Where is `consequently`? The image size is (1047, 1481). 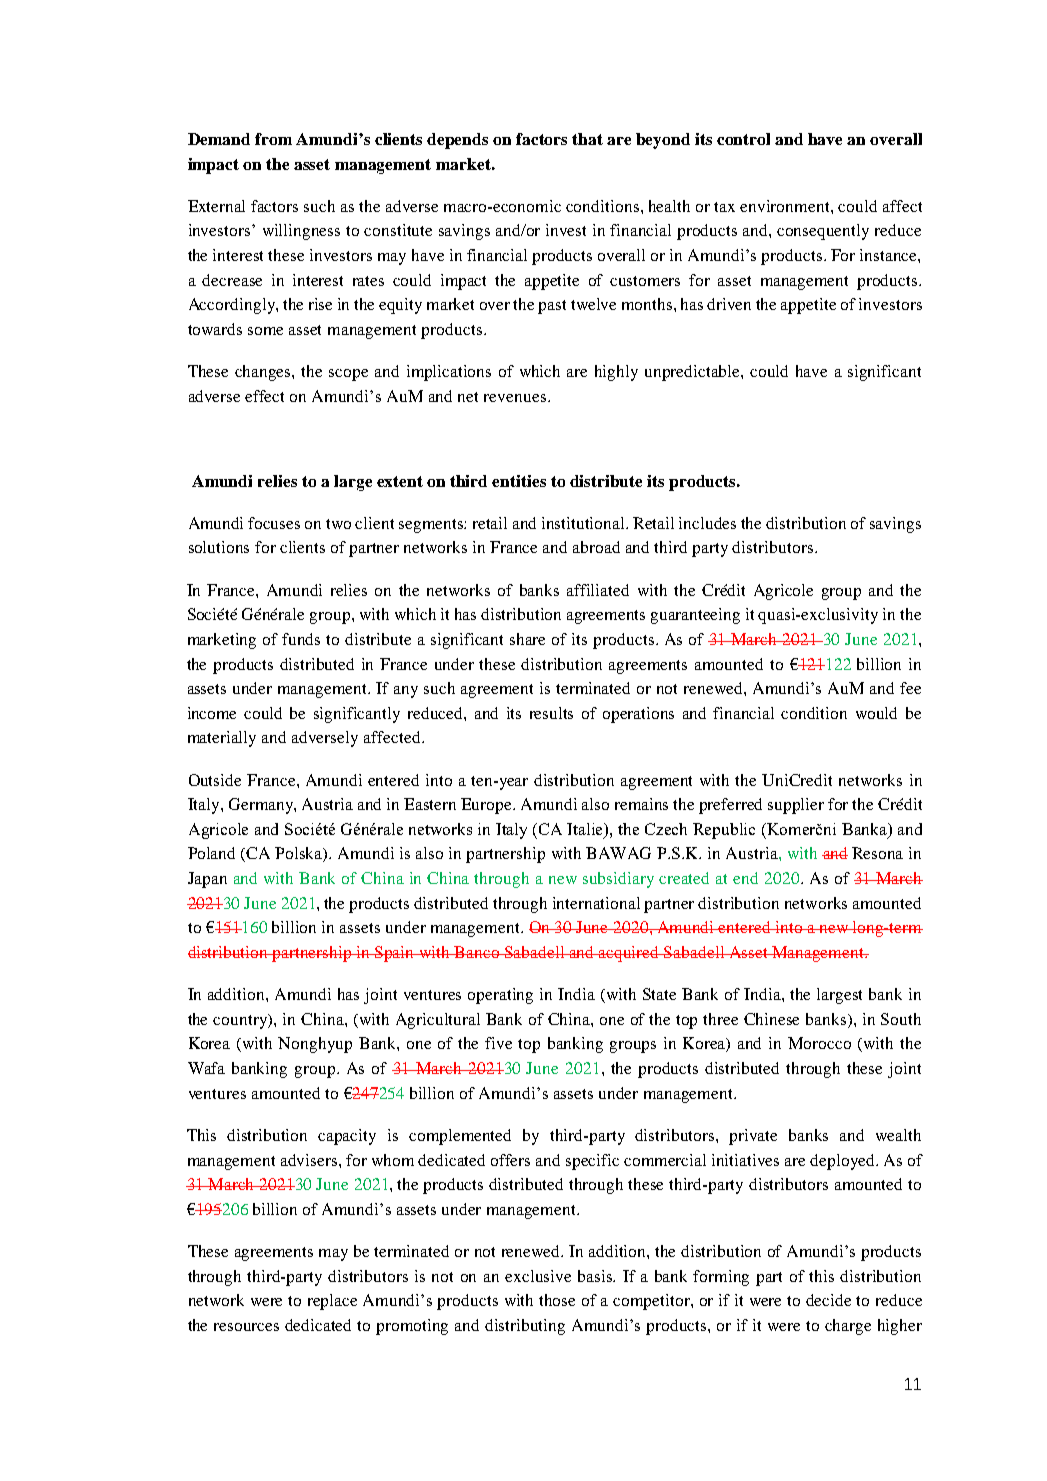 consequently is located at coordinates (823, 232).
